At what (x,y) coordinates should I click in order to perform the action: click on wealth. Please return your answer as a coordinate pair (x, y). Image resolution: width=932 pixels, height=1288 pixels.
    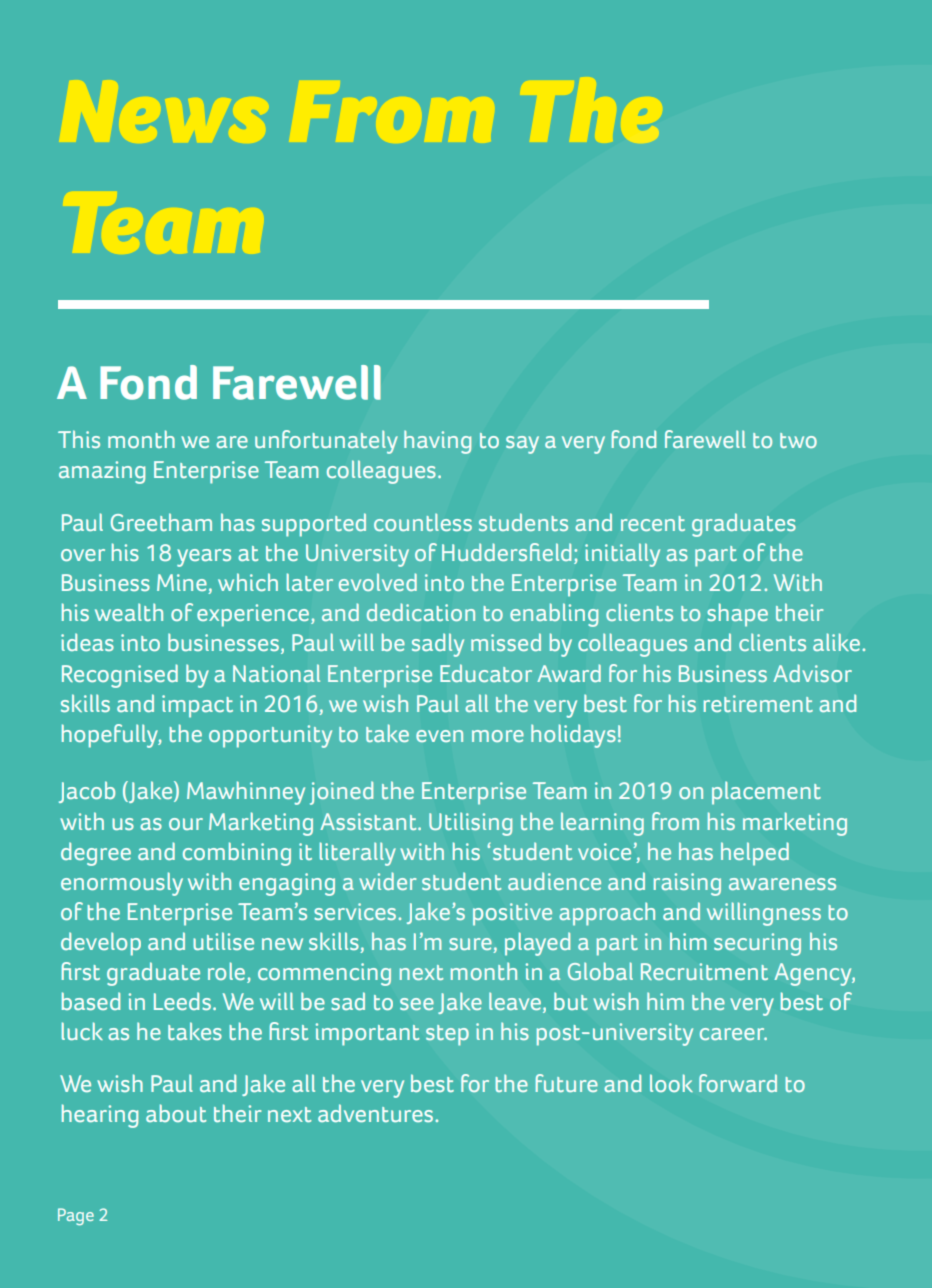
    Looking at the image, I should click on (129, 612).
